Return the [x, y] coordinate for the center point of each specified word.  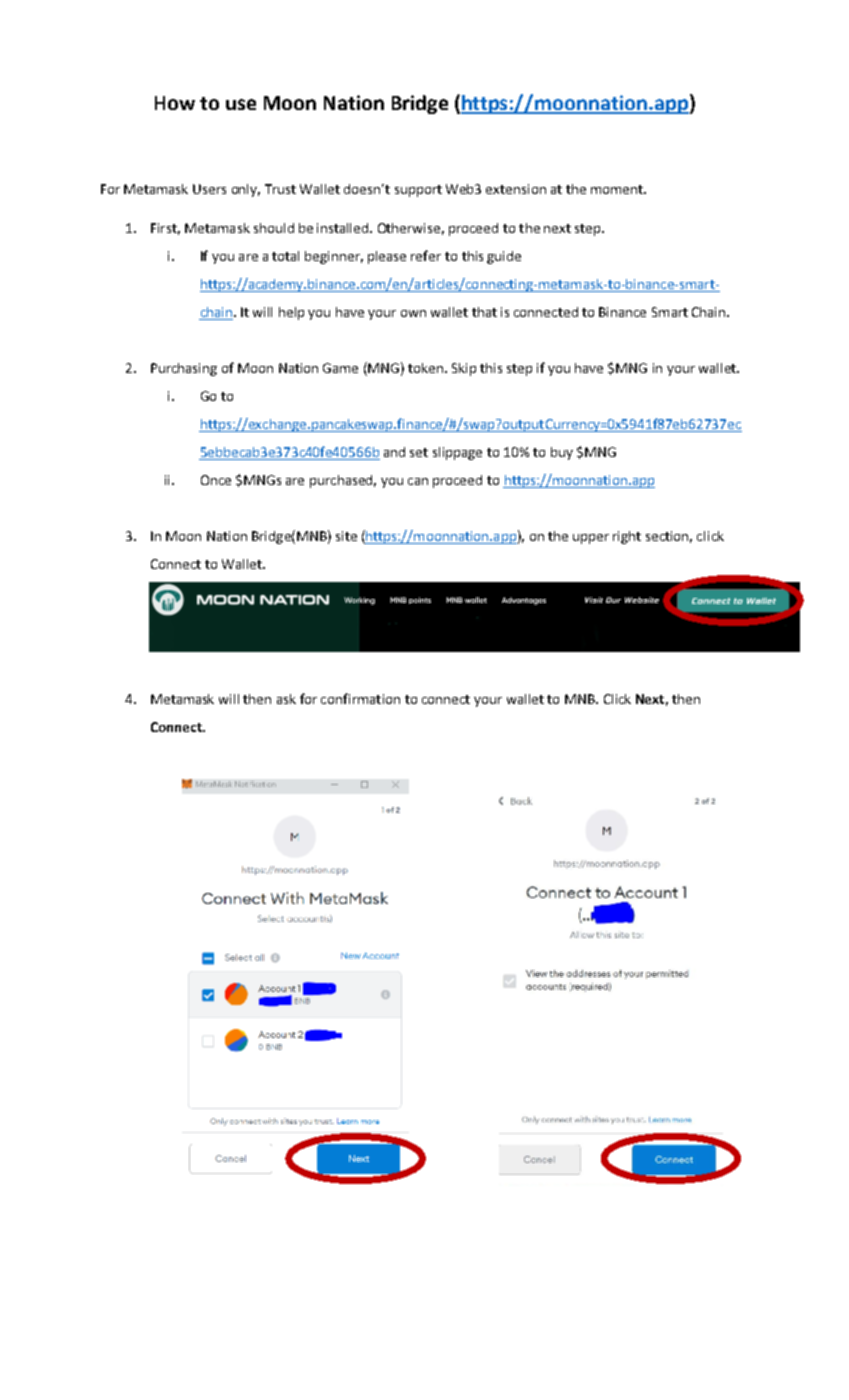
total [285, 256]
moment [618, 189]
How [175, 103]
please [387, 257]
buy [562, 453]
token [427, 368]
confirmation [360, 698]
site [346, 536]
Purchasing [184, 369]
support [418, 191]
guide [504, 257]
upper [591, 539]
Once [216, 480]
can [418, 481]
